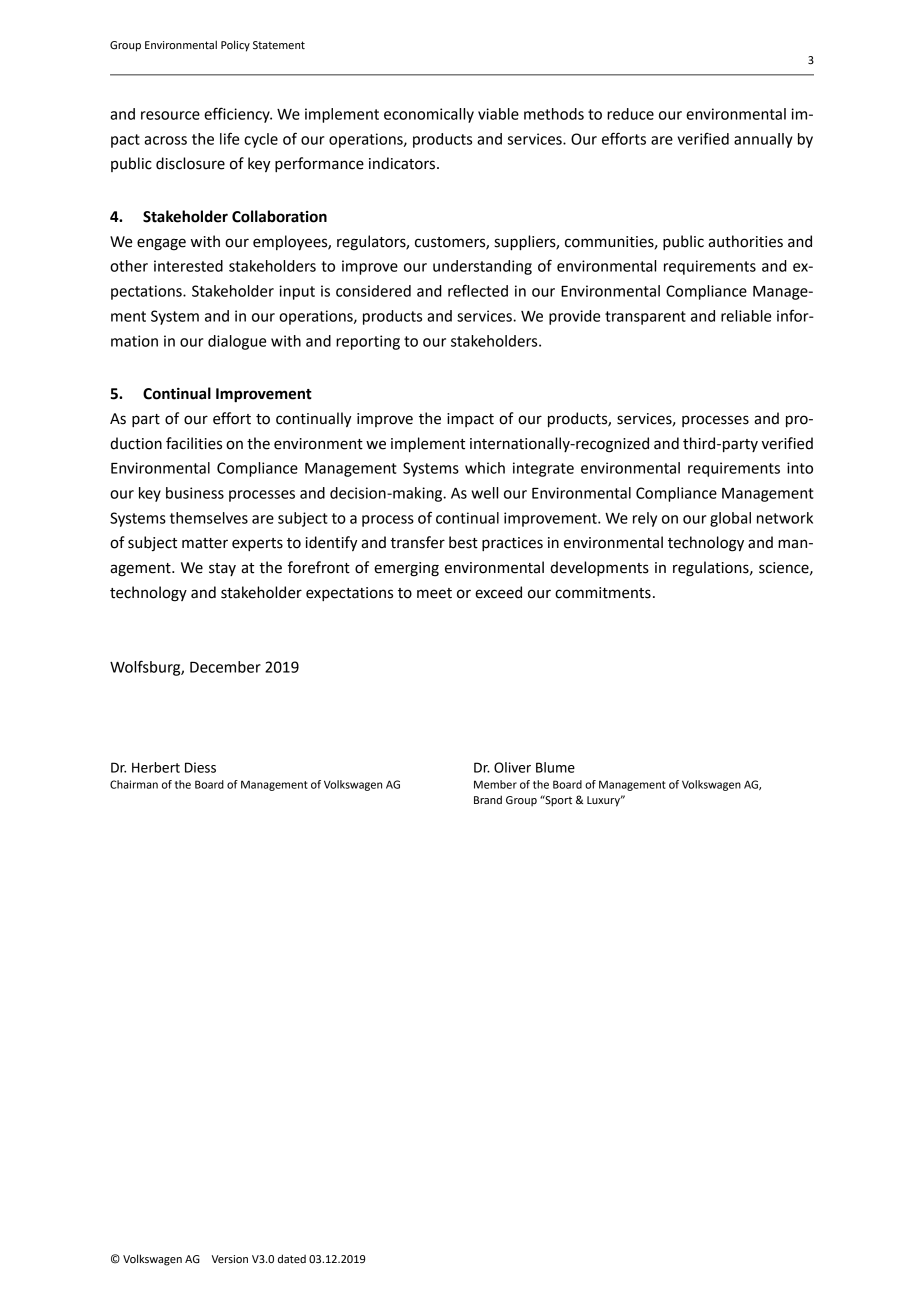  Describe the element at coordinates (763, 140) in the document. I see `annually` at that location.
